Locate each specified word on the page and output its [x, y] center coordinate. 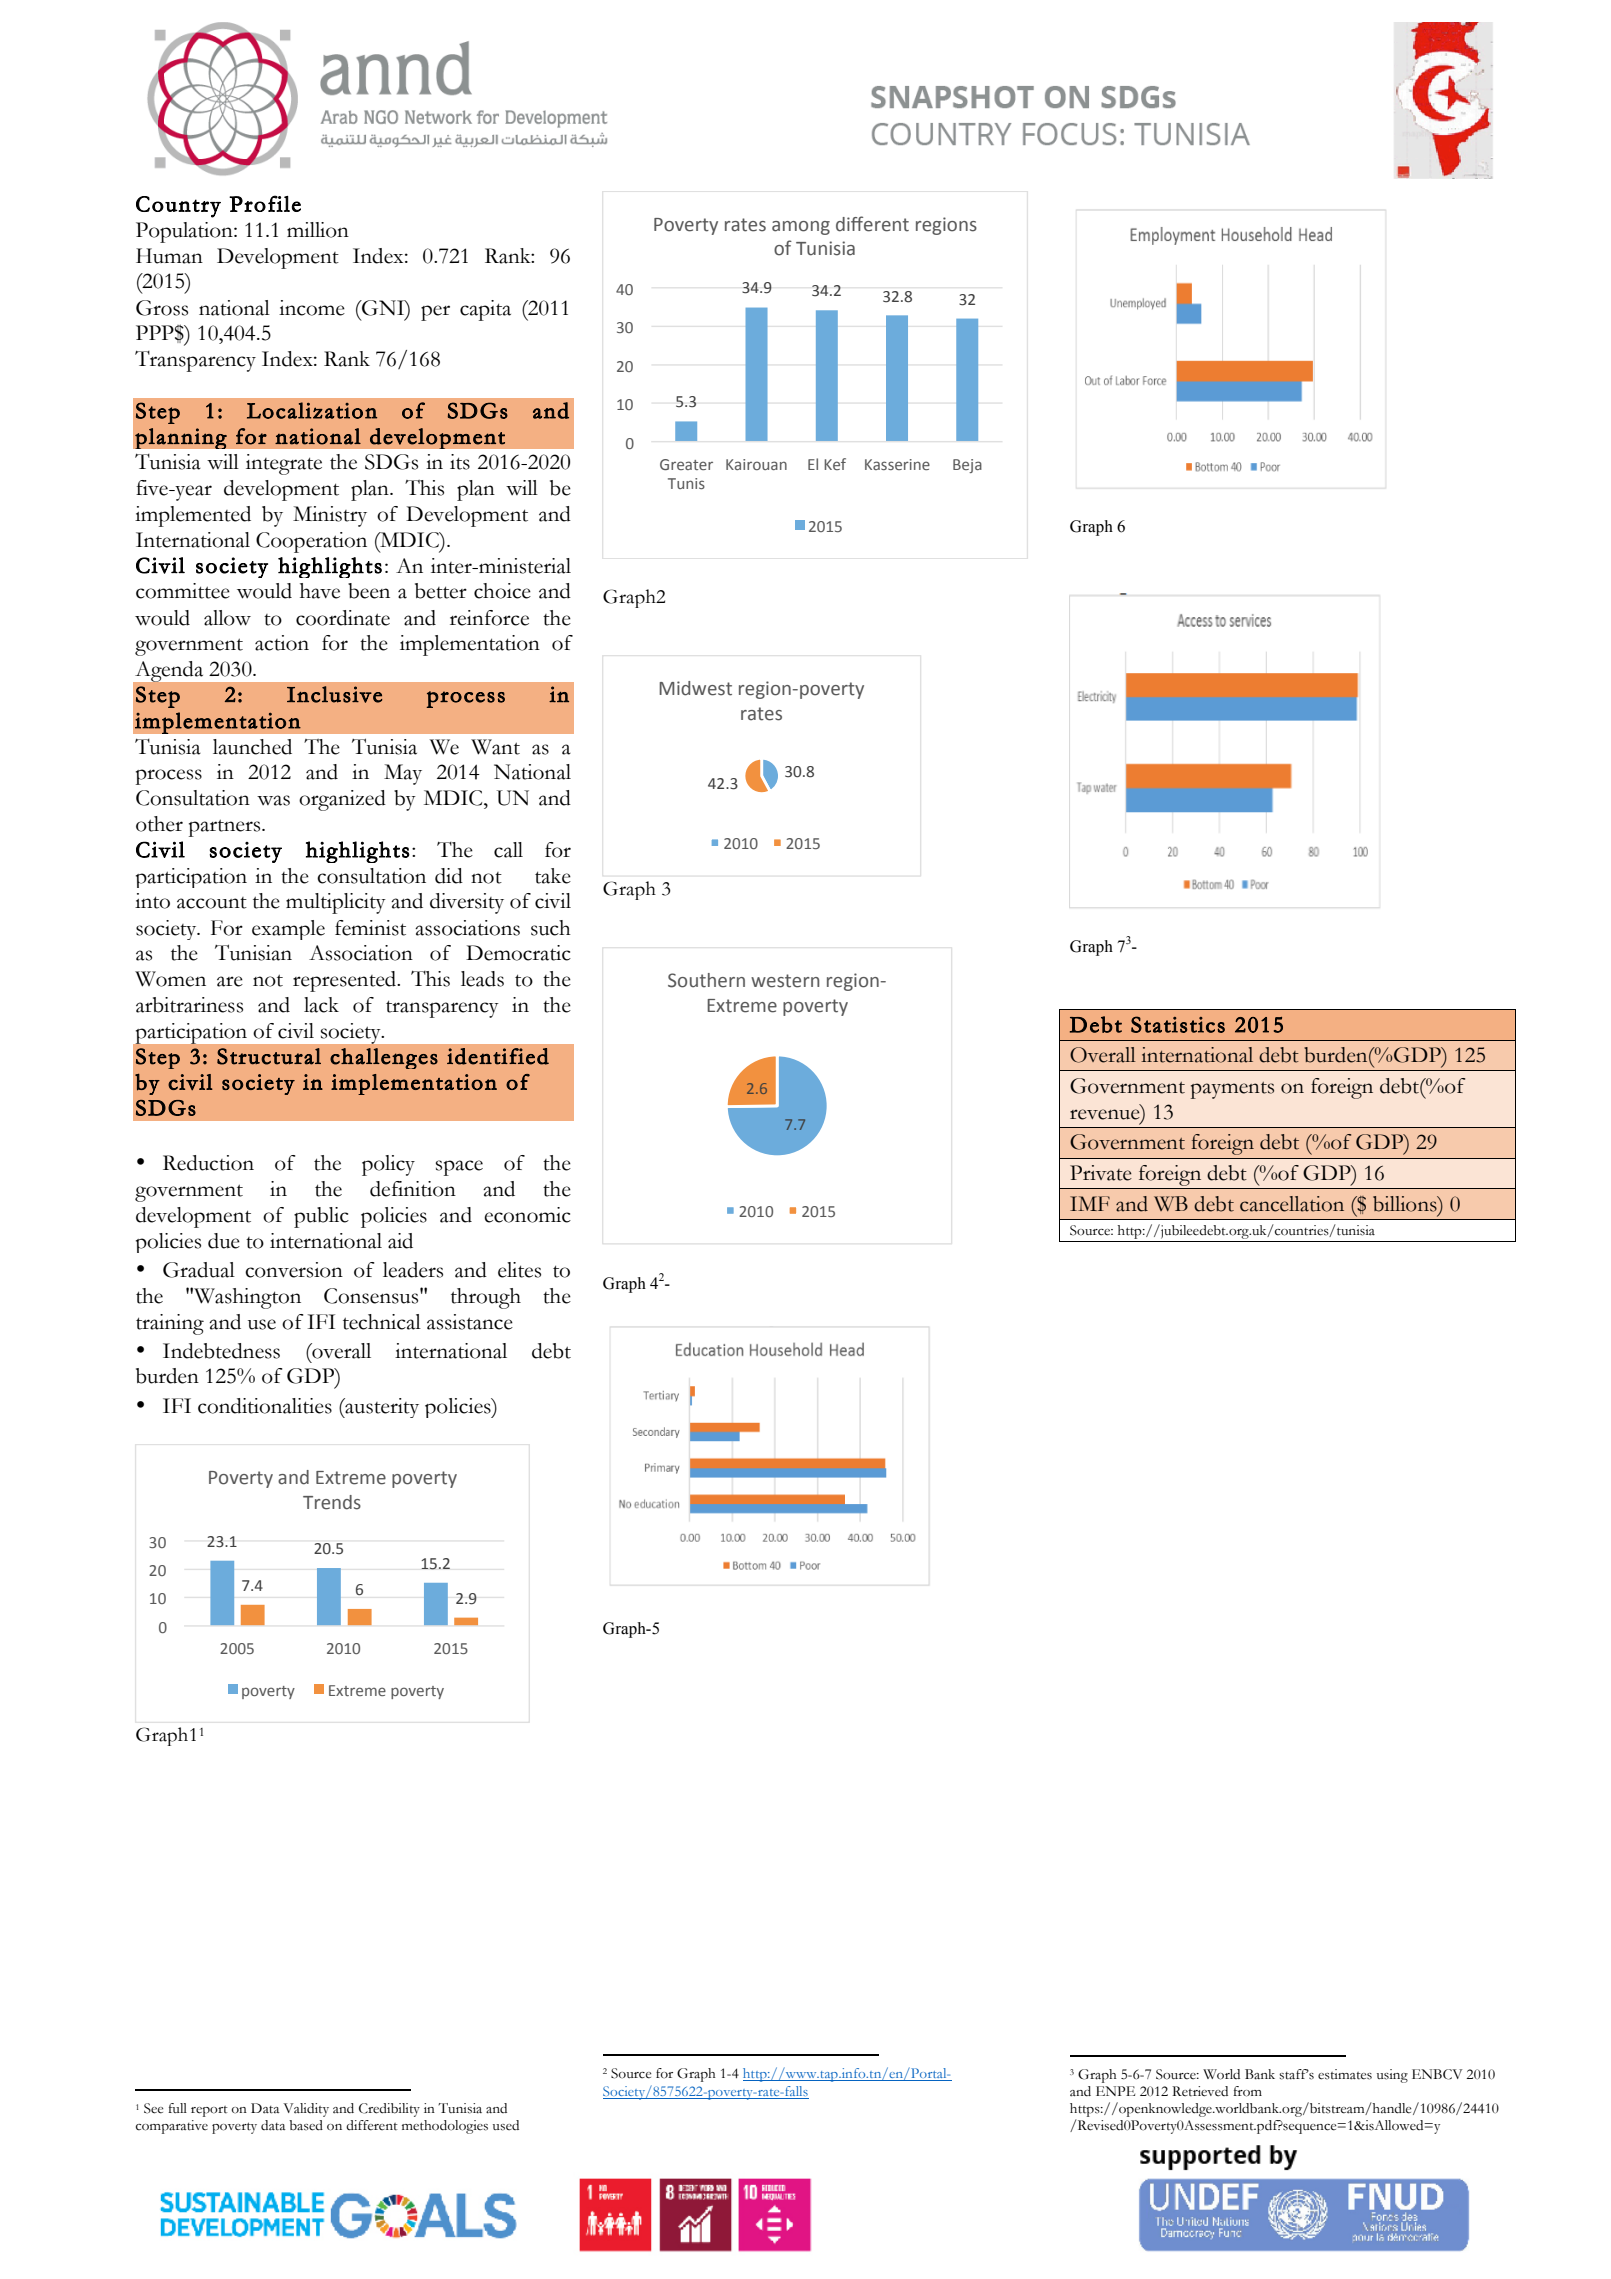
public [321, 1217]
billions [1406, 1204]
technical [382, 1322]
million [318, 230]
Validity [306, 2110]
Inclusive [334, 694]
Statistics [1178, 1024]
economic [527, 1215]
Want [495, 747]
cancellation [1292, 1204]
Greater [686, 464]
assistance [470, 1322]
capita [485, 310]
